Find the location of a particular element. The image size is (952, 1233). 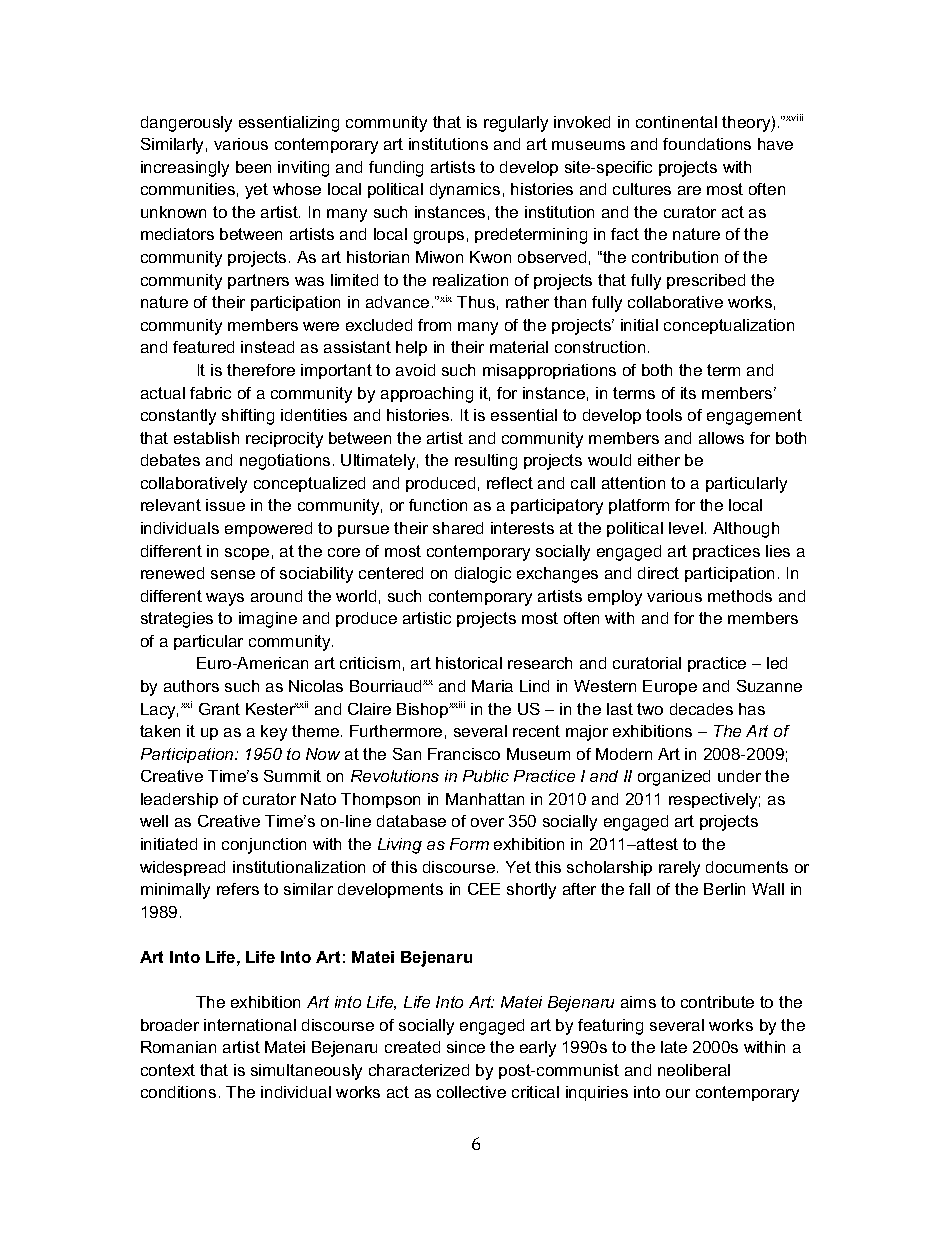

shortly is located at coordinates (531, 891).
